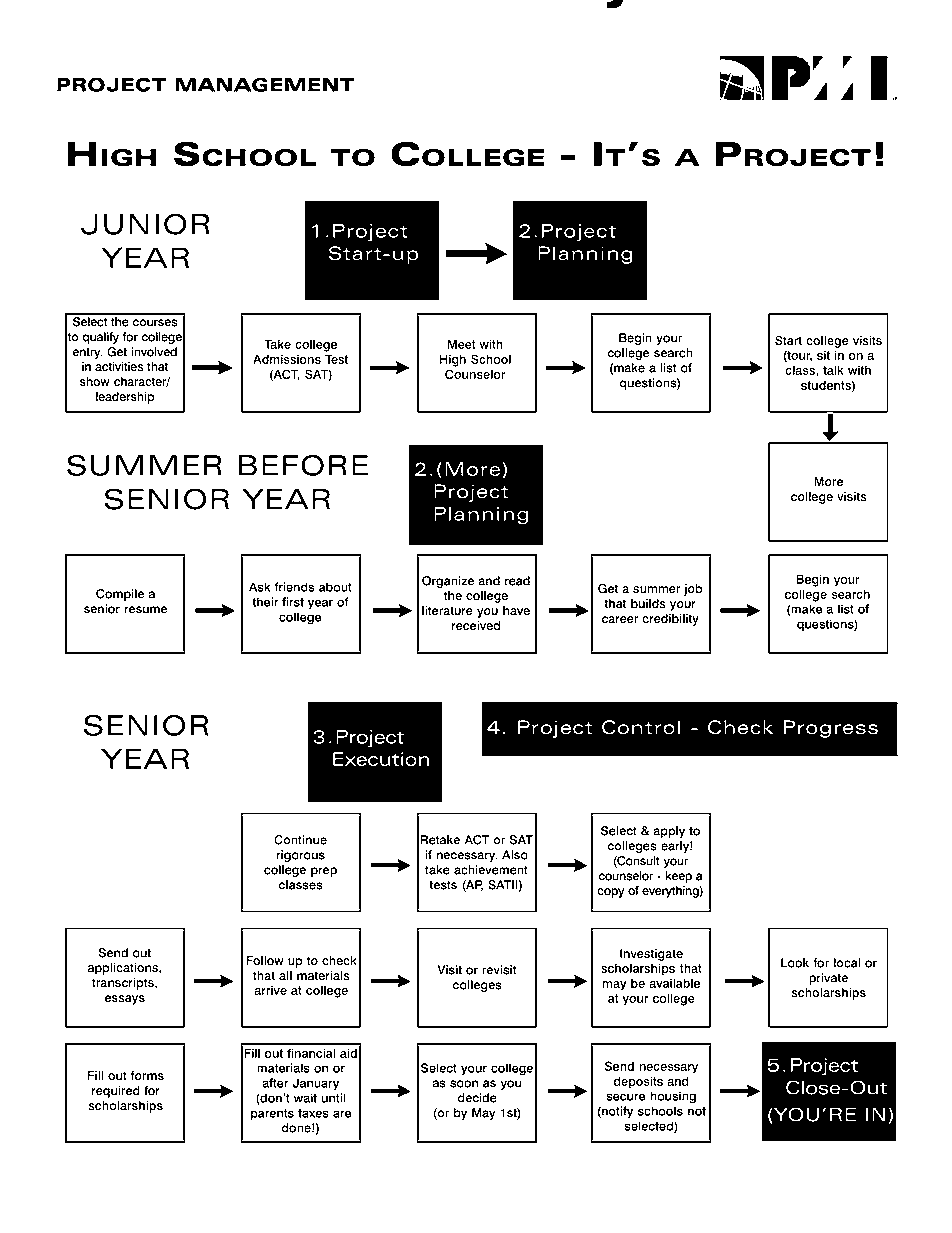  I want to click on Progress, so click(830, 729).
